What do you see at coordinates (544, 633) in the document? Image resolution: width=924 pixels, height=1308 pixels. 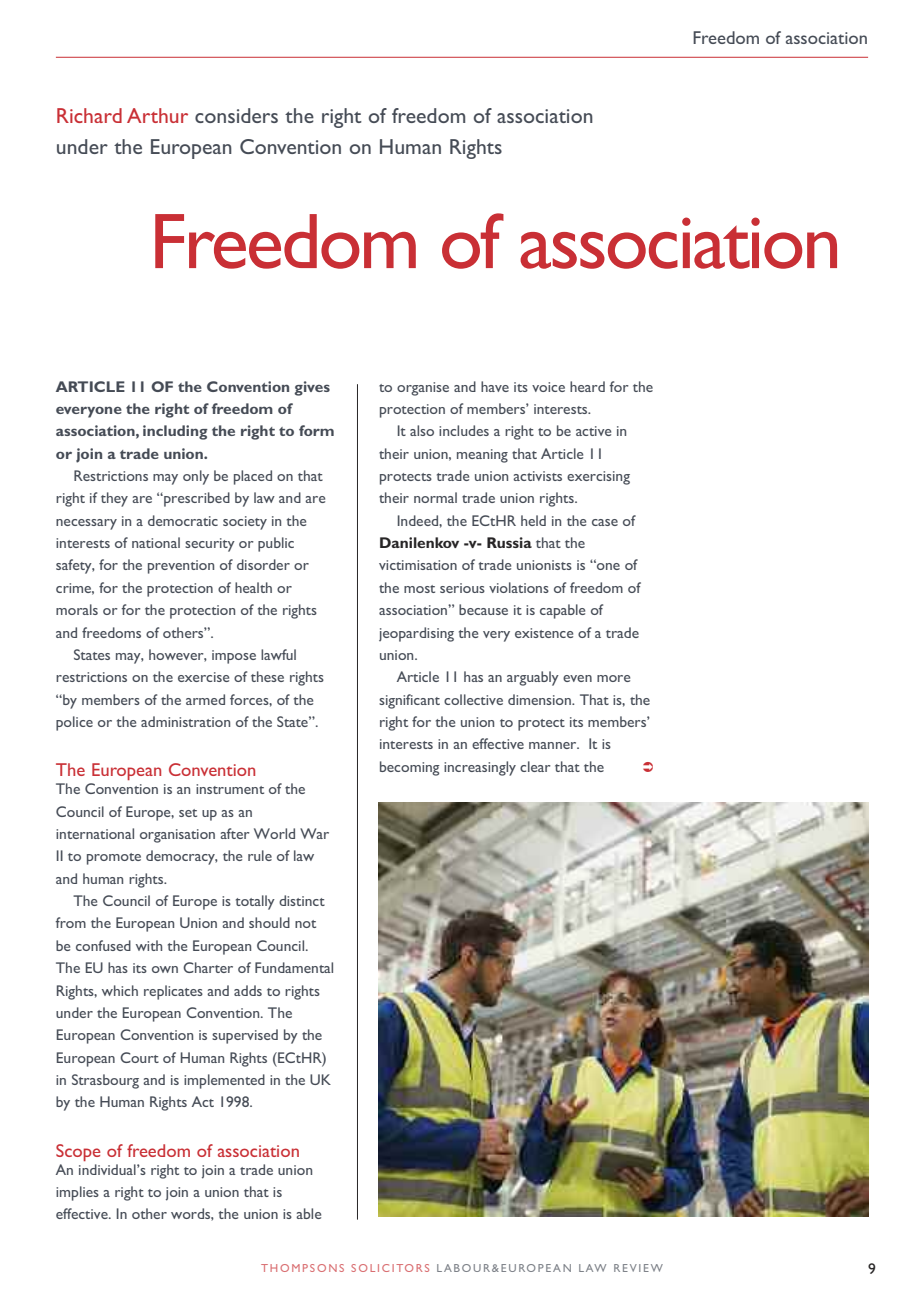 I see `existence` at bounding box center [544, 633].
